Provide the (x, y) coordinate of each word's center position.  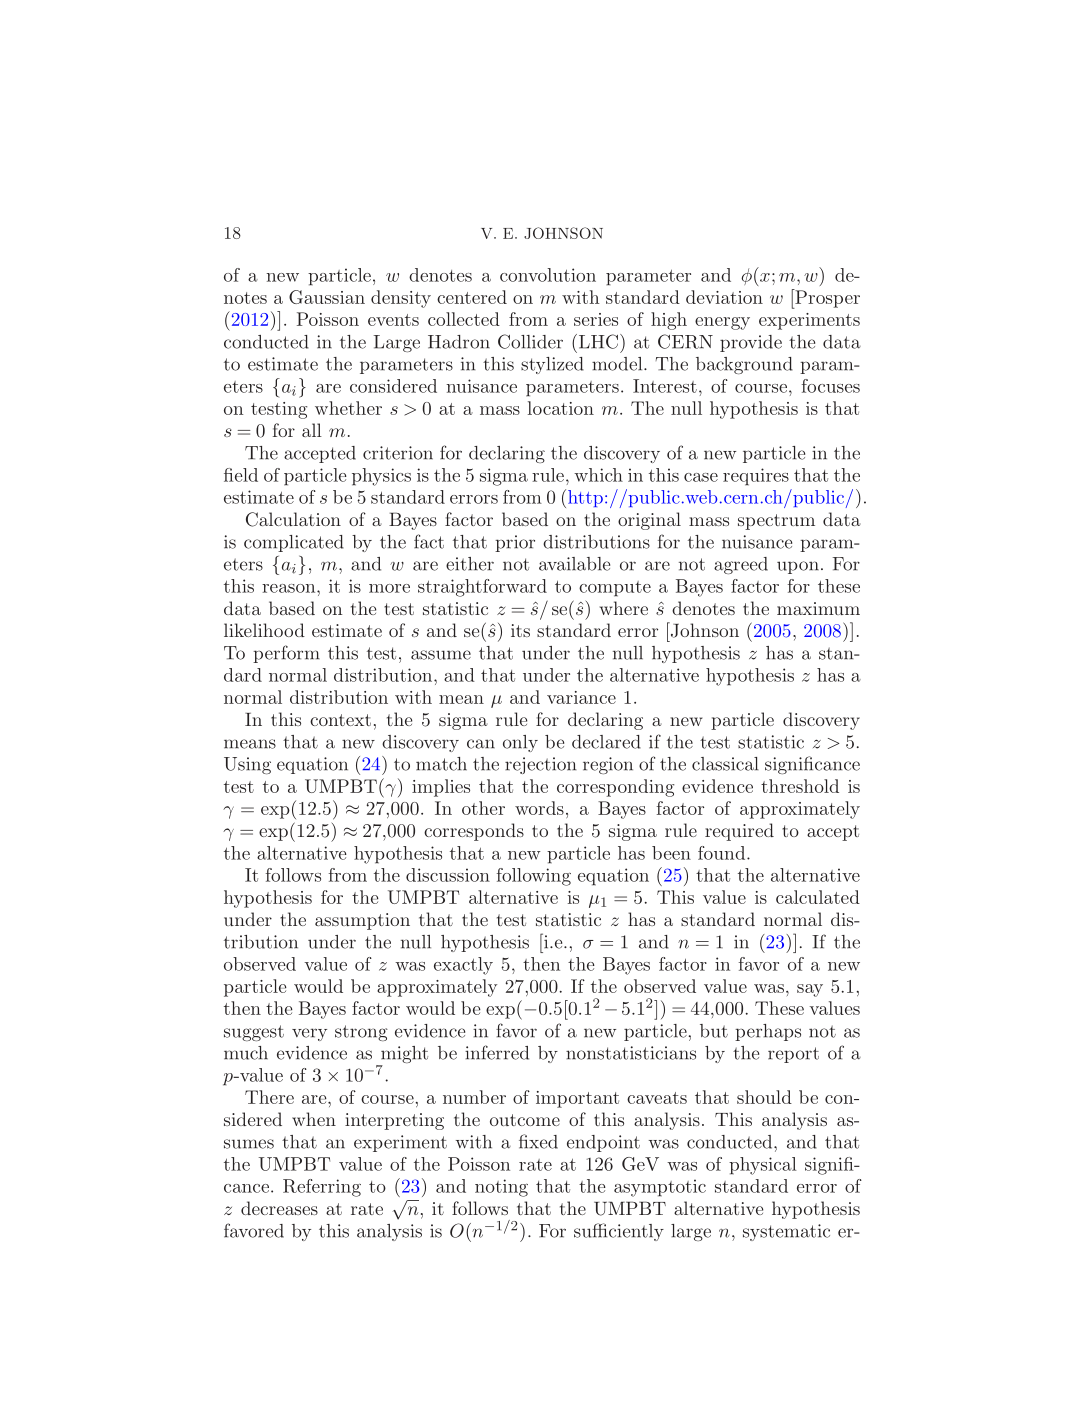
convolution (548, 275)
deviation (724, 297)
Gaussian (327, 297)
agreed (741, 565)
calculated (818, 897)
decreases (279, 1208)
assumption (362, 921)
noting (501, 1188)
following (534, 877)
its (520, 630)
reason (290, 588)
